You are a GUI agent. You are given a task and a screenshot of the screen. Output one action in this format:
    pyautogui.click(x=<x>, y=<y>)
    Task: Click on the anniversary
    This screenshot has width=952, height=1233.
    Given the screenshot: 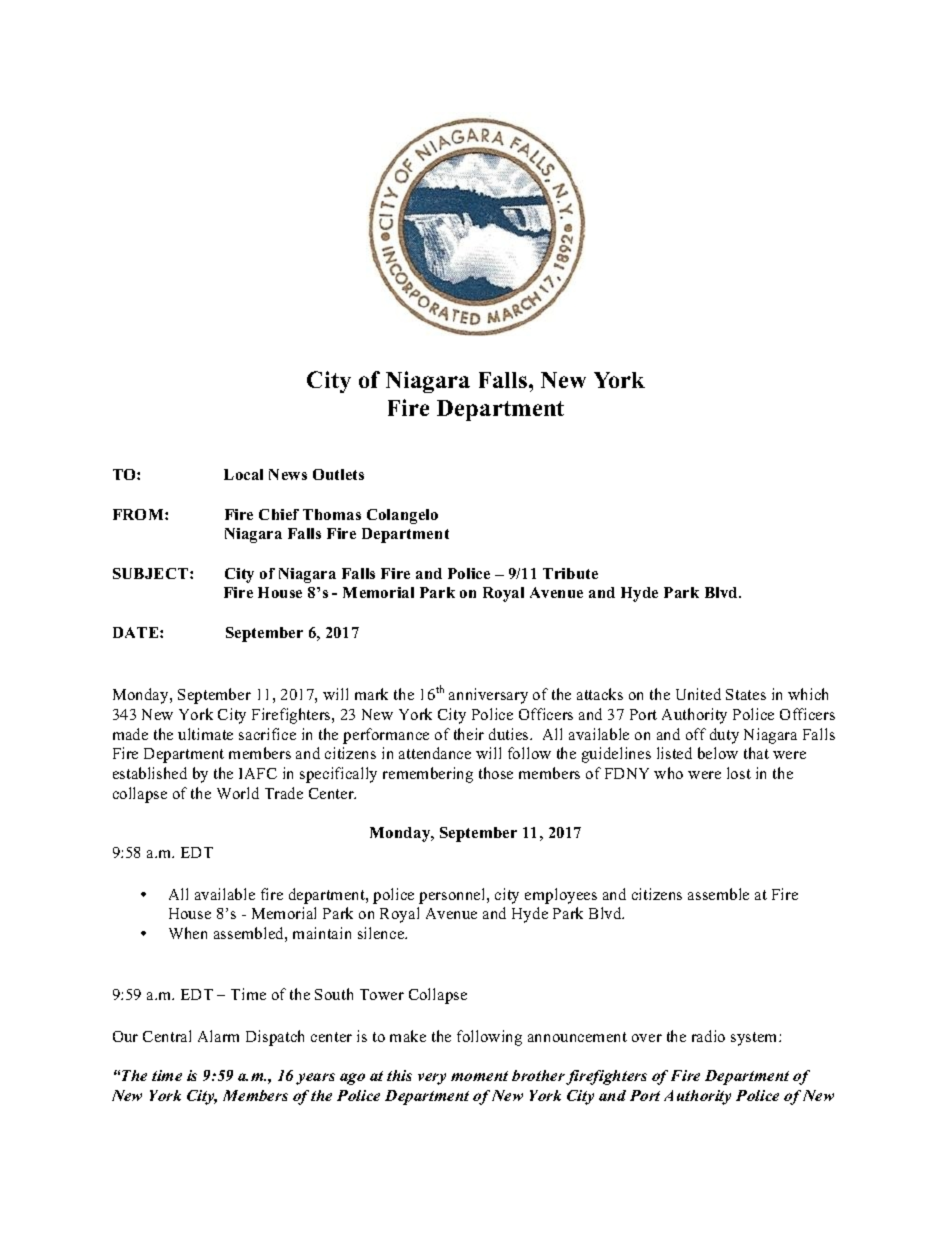 What is the action you would take?
    pyautogui.click(x=488, y=696)
